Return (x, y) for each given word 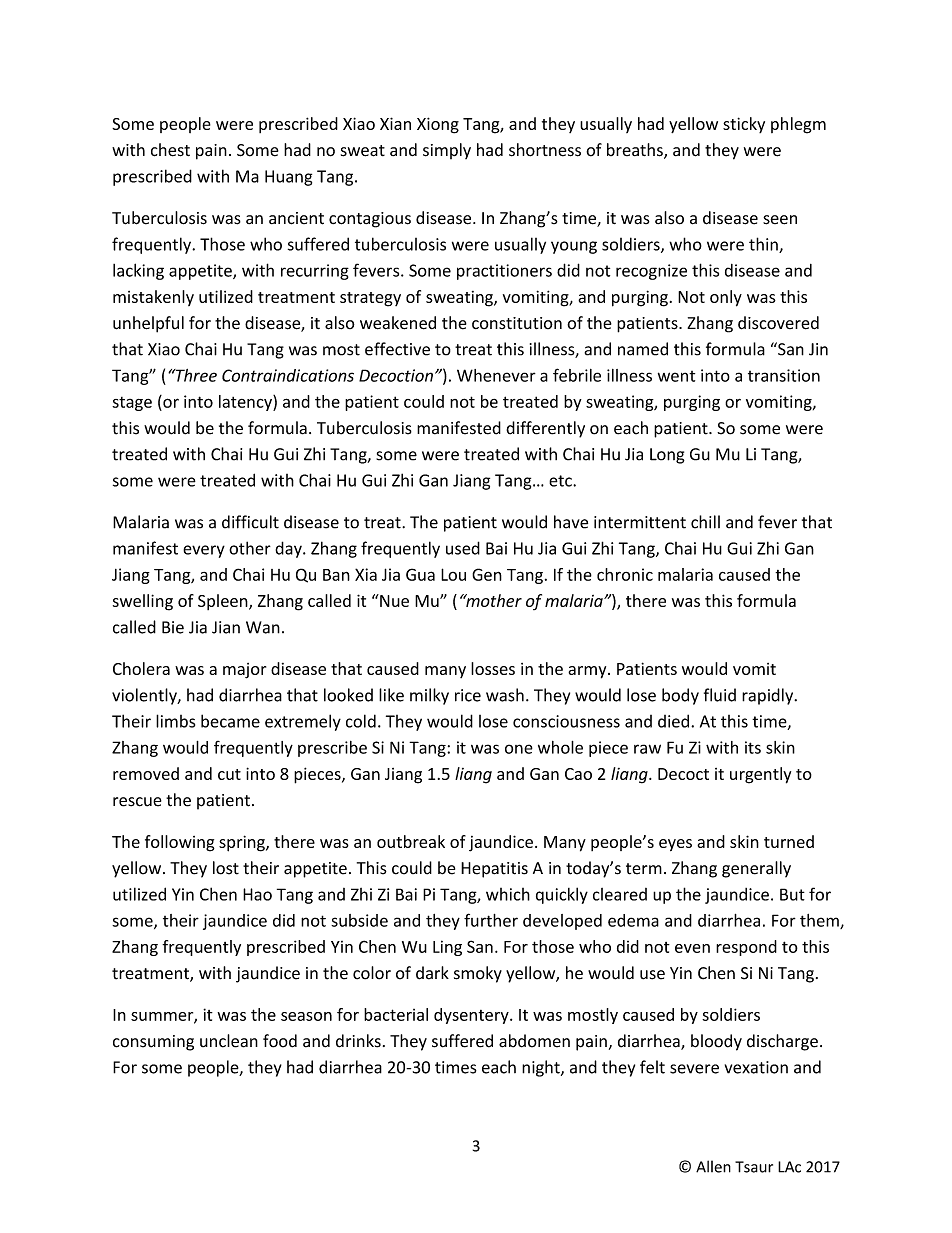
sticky (744, 125)
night (542, 1068)
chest (170, 150)
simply (447, 151)
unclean (229, 1041)
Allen (713, 1166)
